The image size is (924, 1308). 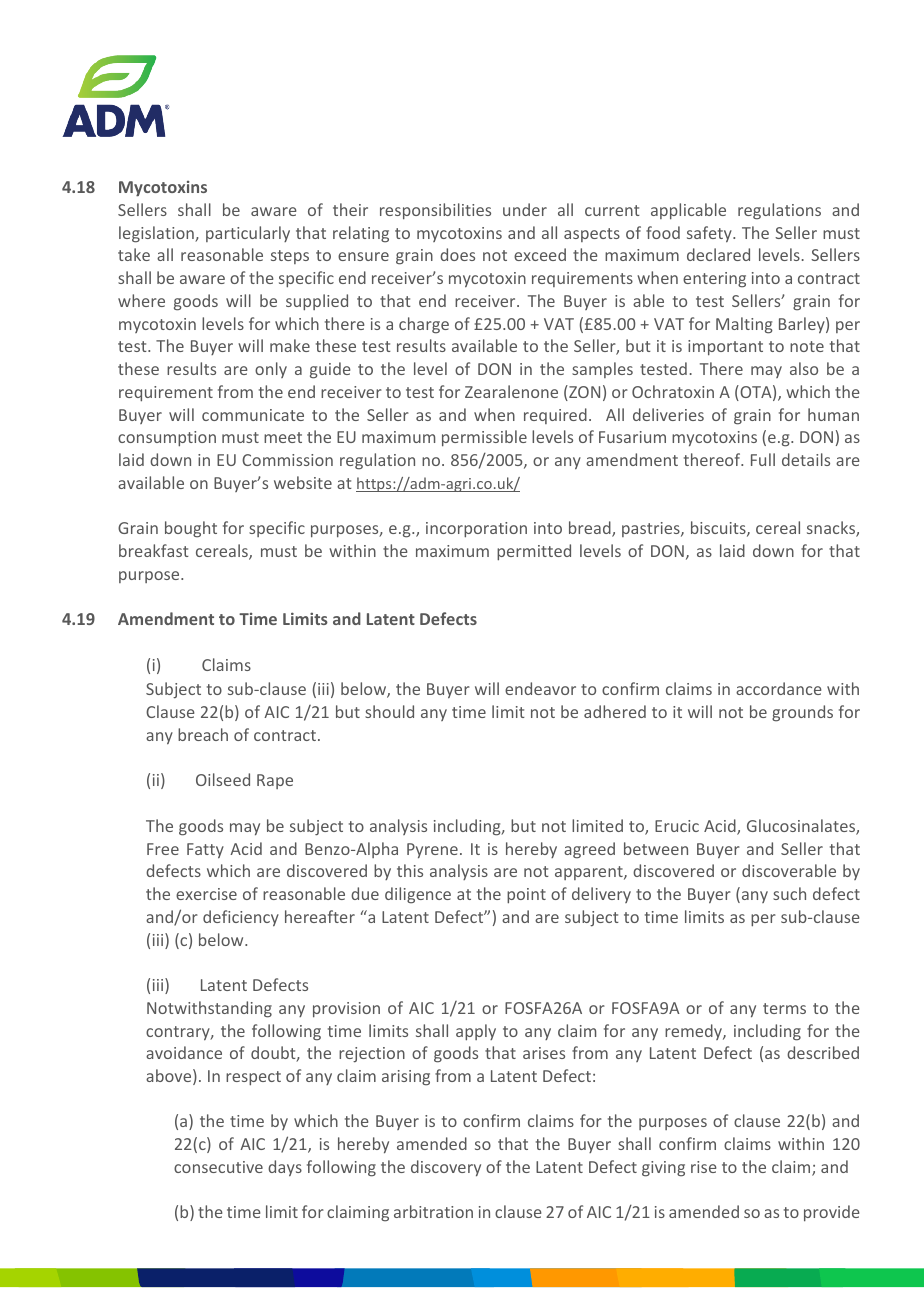 I want to click on discovery, so click(x=446, y=1168).
